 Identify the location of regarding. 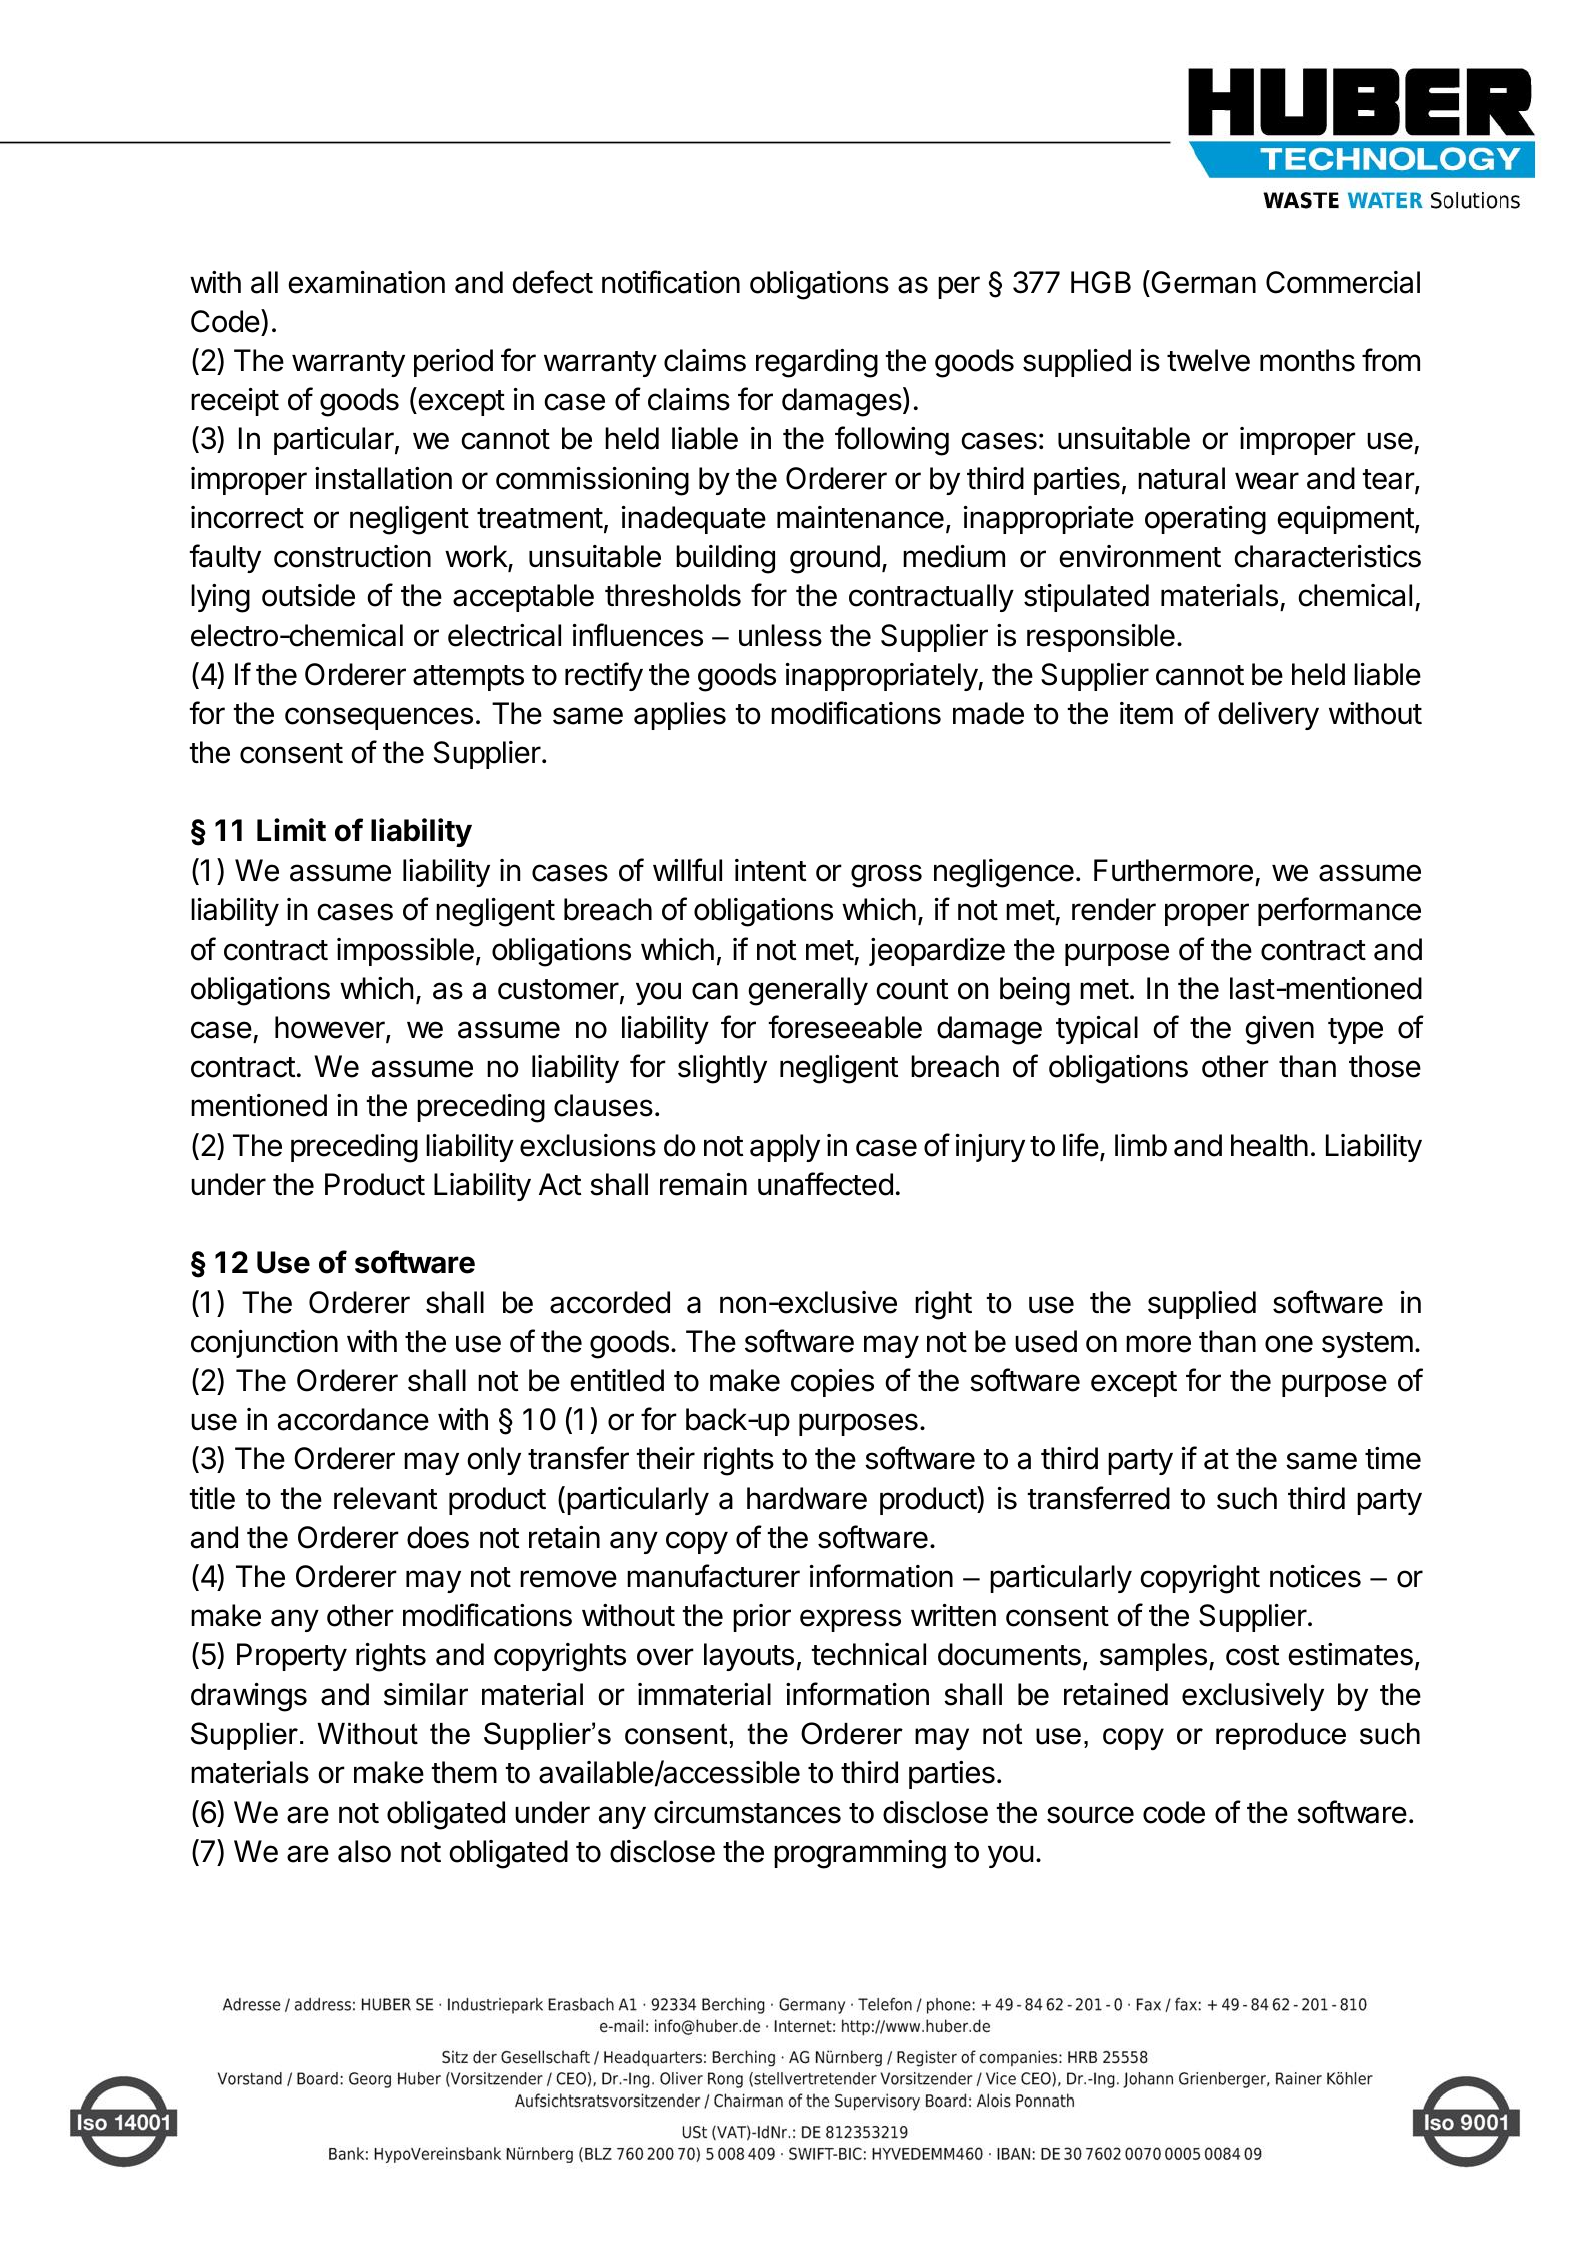
(817, 363).
